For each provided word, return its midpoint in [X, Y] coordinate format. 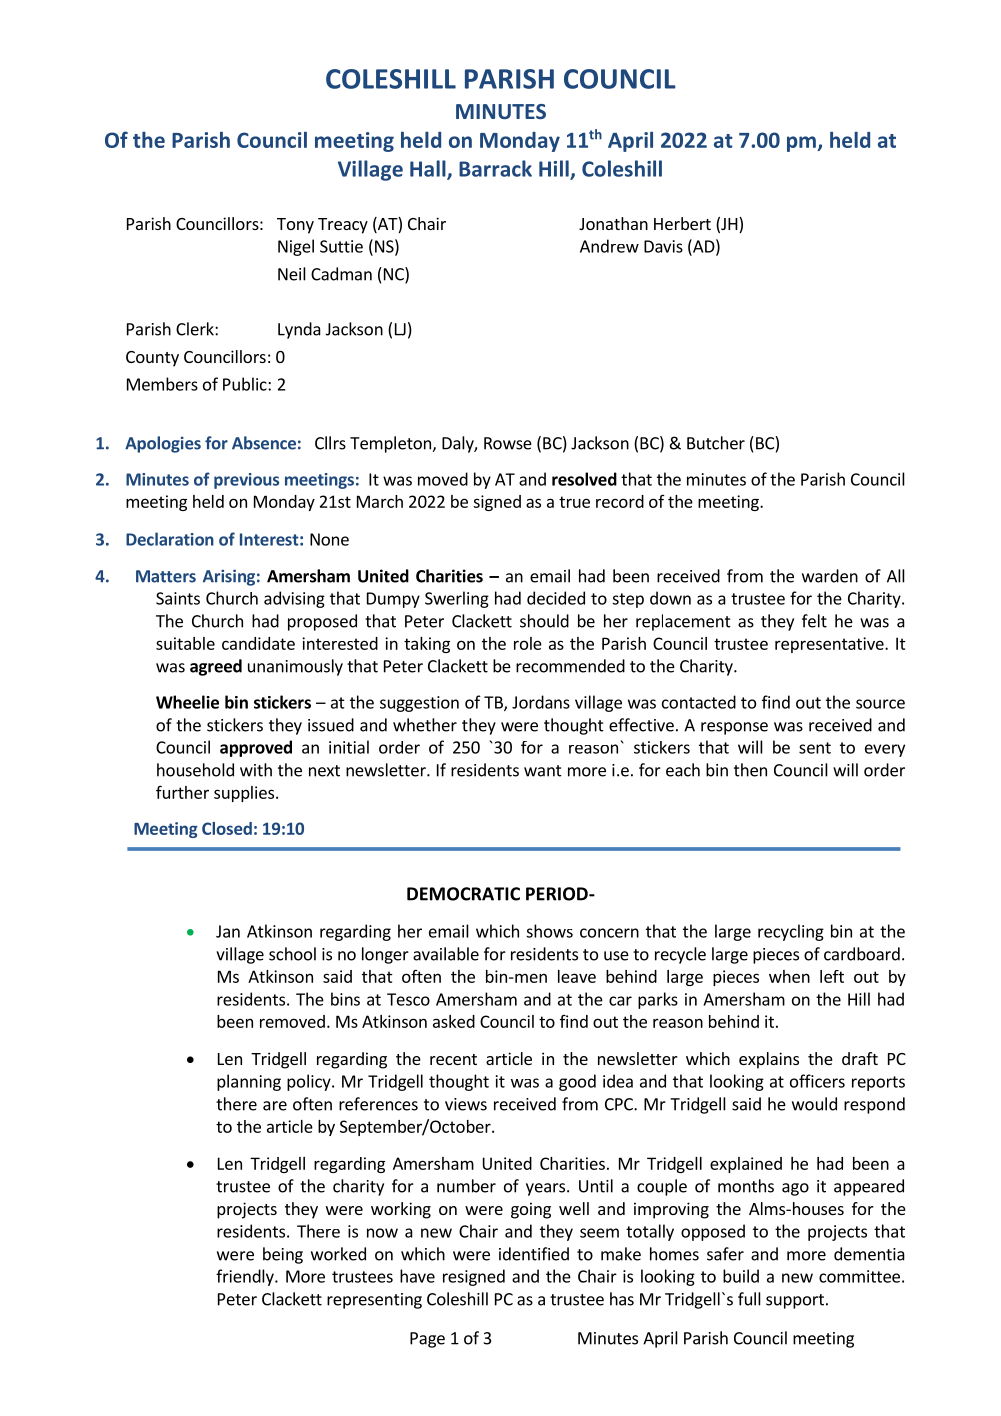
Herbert [682, 223]
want [543, 771]
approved [256, 748]
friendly [246, 1277]
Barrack [495, 168]
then [750, 770]
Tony [295, 226]
